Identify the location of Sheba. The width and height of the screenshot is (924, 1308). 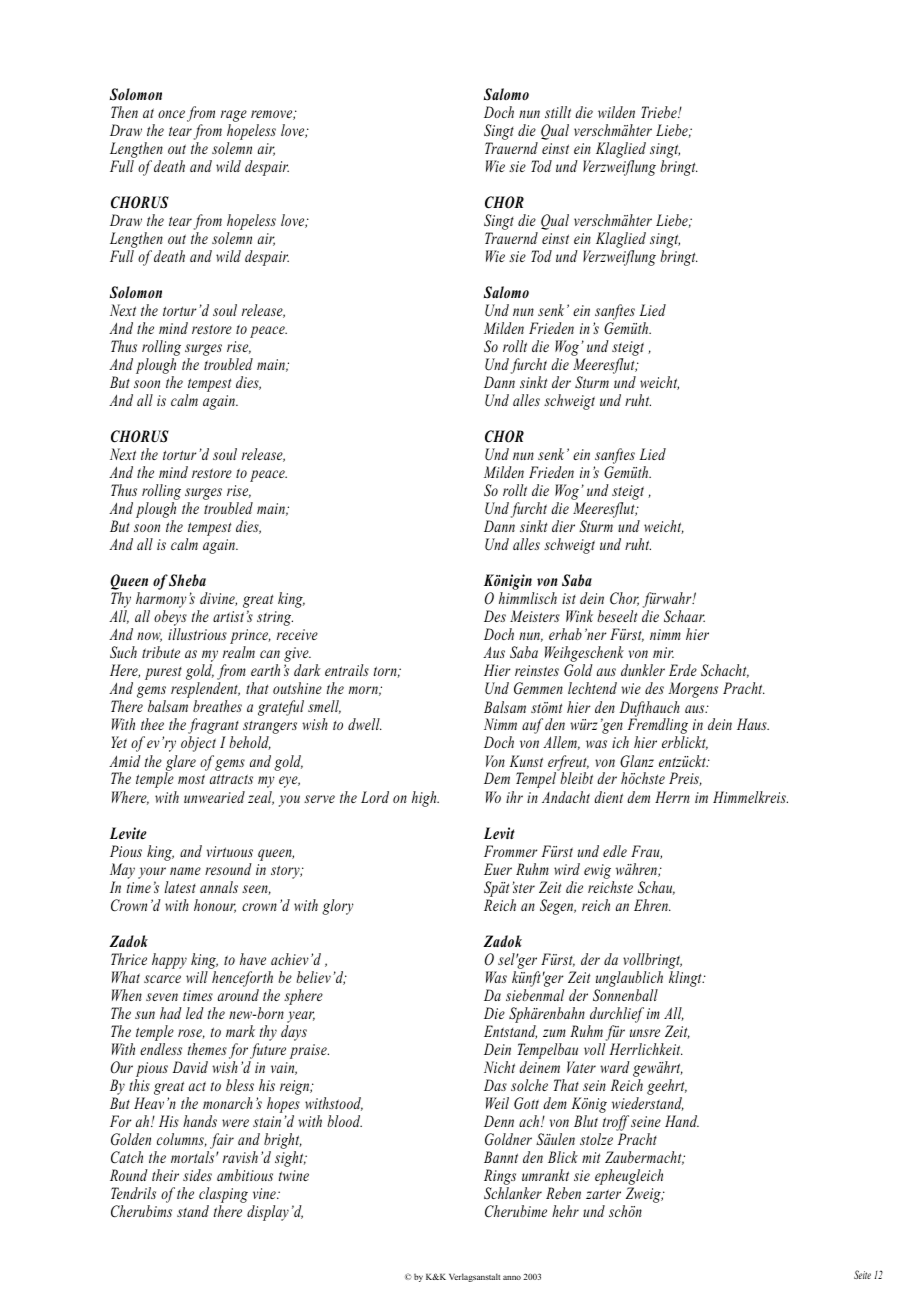
(187, 580).
